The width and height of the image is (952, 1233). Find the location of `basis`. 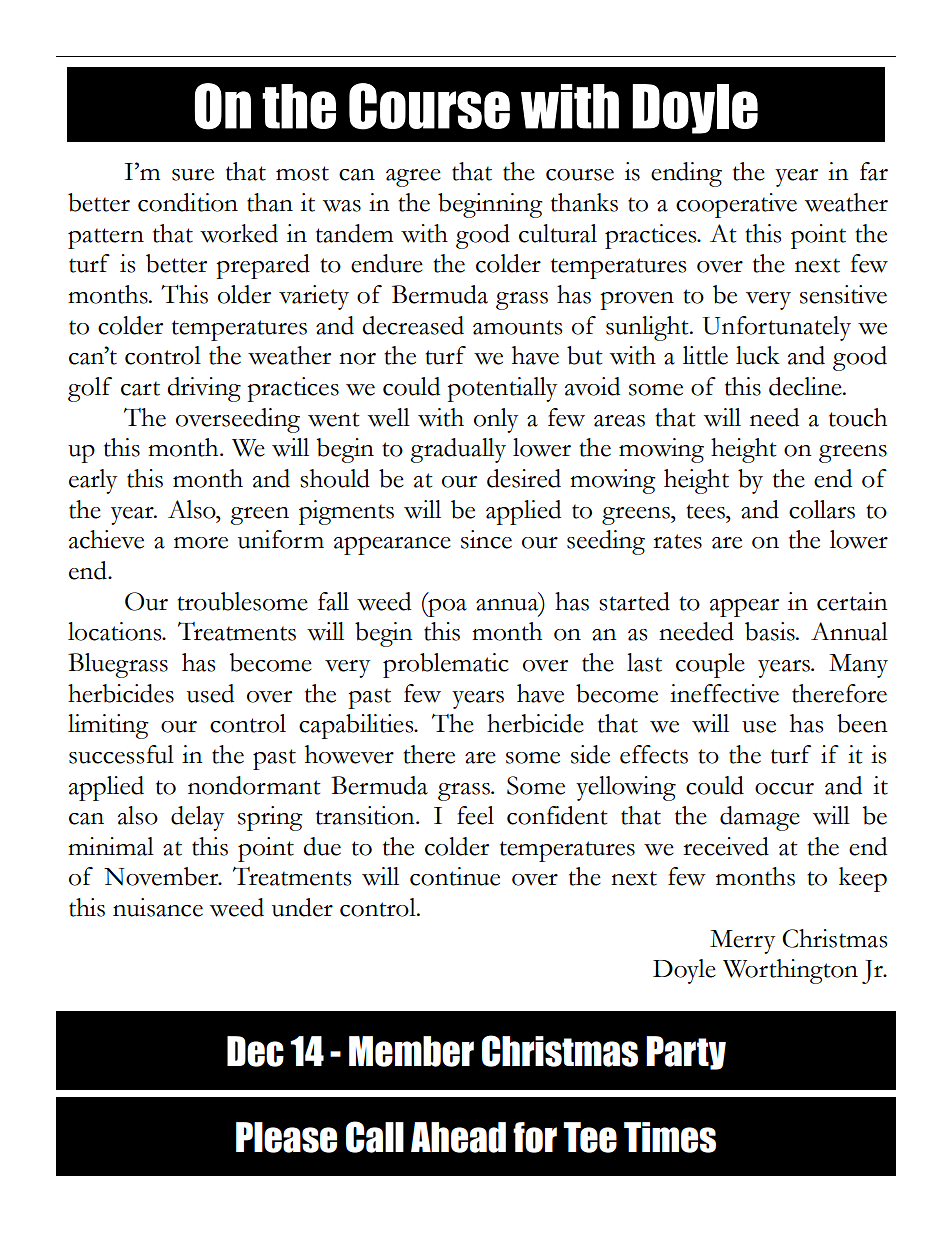

basis is located at coordinates (771, 631).
